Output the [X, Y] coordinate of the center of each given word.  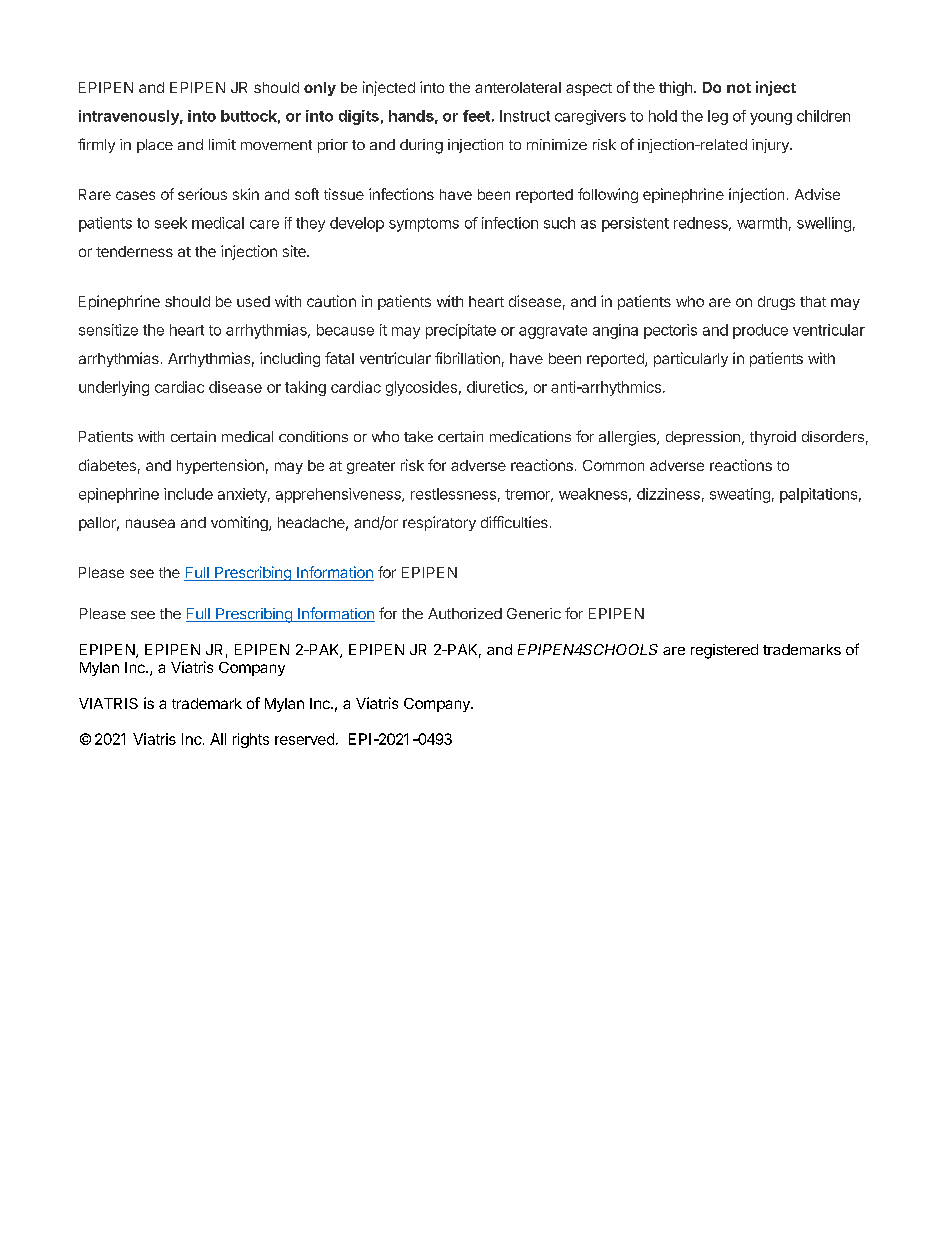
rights [251, 740]
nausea [150, 523]
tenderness [134, 251]
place [155, 146]
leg [718, 117]
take [418, 436]
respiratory [439, 523]
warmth [762, 223]
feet [476, 116]
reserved [304, 739]
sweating [740, 495]
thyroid [773, 438]
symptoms [424, 225]
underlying [114, 388]
